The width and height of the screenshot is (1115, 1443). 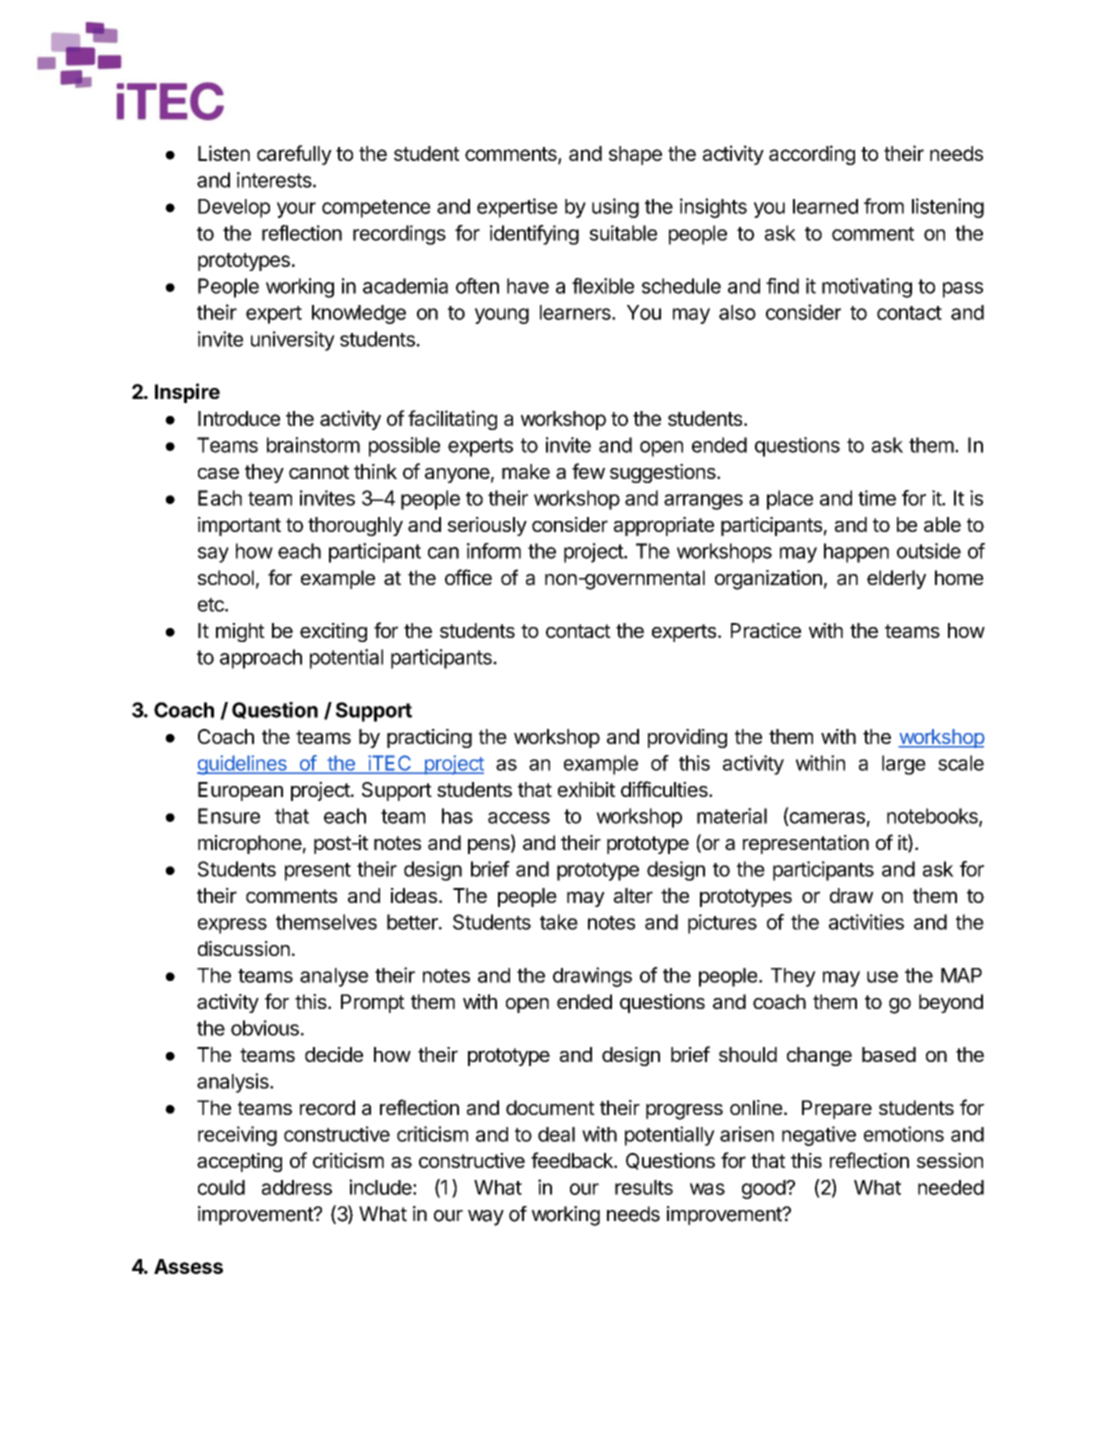 I want to click on using, so click(x=615, y=208).
